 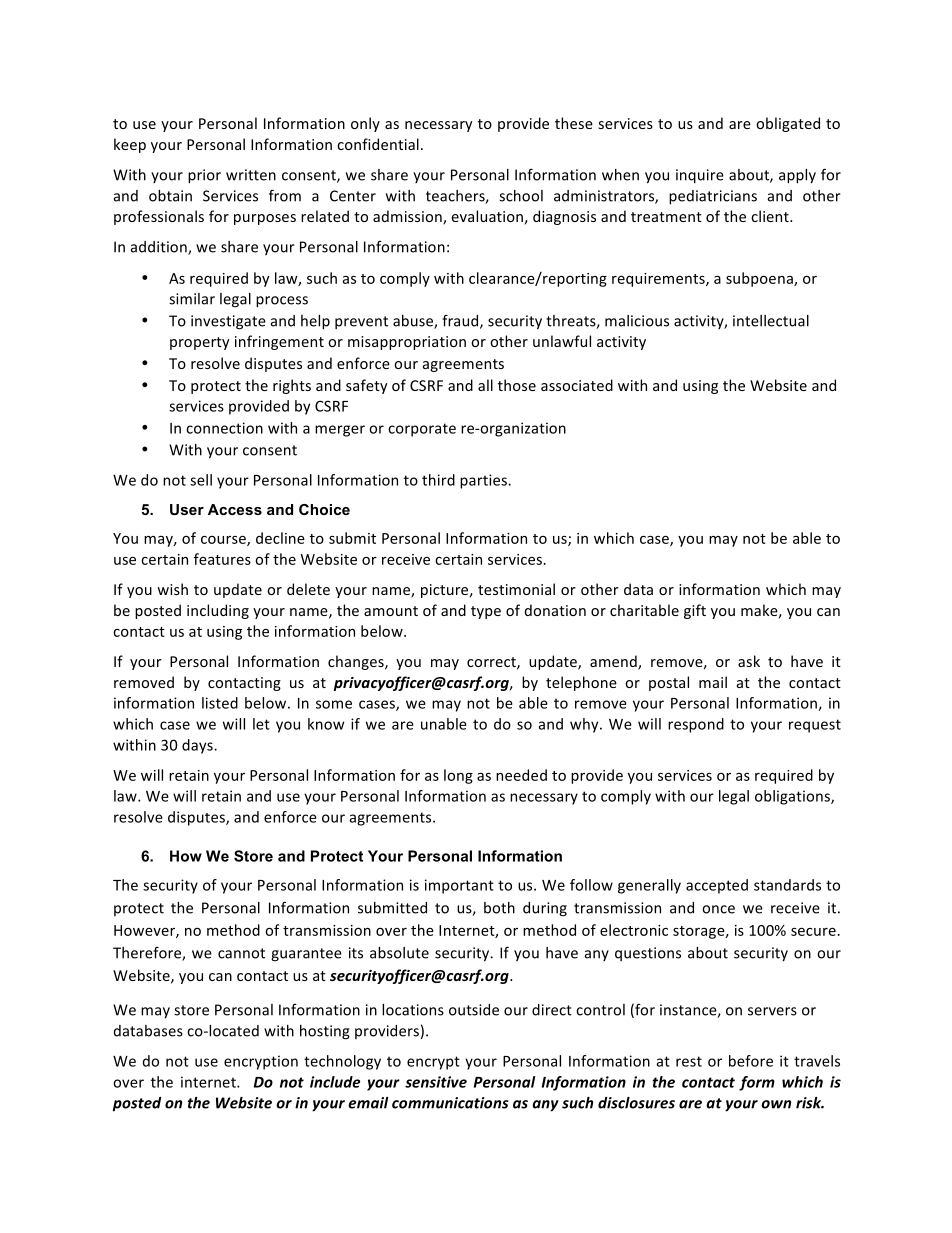 What do you see at coordinates (486, 612) in the image?
I see `type` at bounding box center [486, 612].
